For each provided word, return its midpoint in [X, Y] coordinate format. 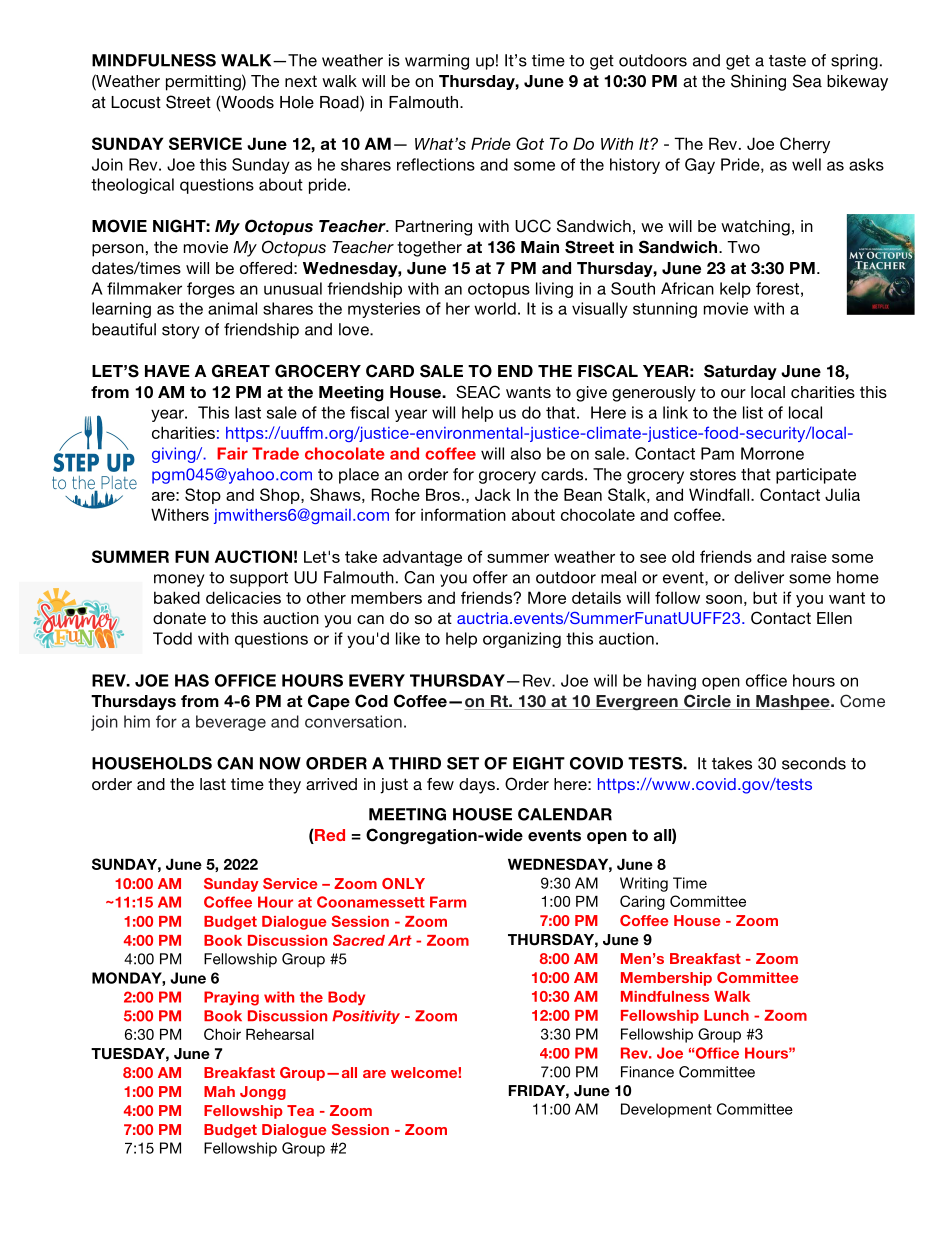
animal [232, 308]
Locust [136, 102]
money [179, 580]
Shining [758, 82]
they [284, 786]
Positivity [366, 1017]
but [765, 597]
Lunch [726, 1015]
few [440, 784]
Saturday [740, 372]
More [547, 597]
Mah [219, 1091]
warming [437, 62]
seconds [814, 763]
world [495, 308]
